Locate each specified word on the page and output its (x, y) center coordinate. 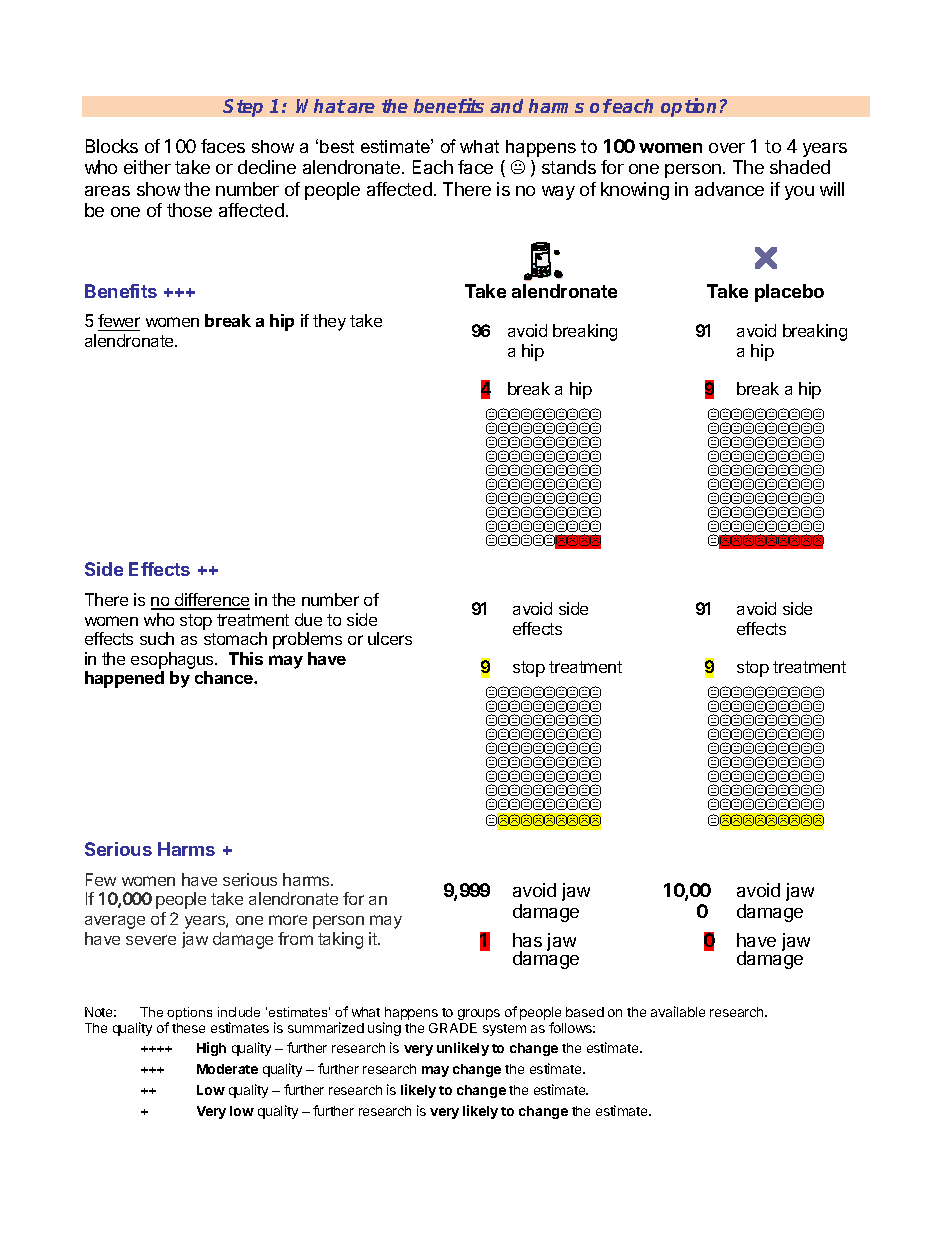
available (678, 1011)
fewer (119, 322)
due (308, 619)
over (727, 148)
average (115, 922)
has (527, 940)
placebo (789, 293)
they (329, 322)
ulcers (390, 638)
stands (569, 167)
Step (243, 108)
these (188, 1028)
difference (211, 601)
